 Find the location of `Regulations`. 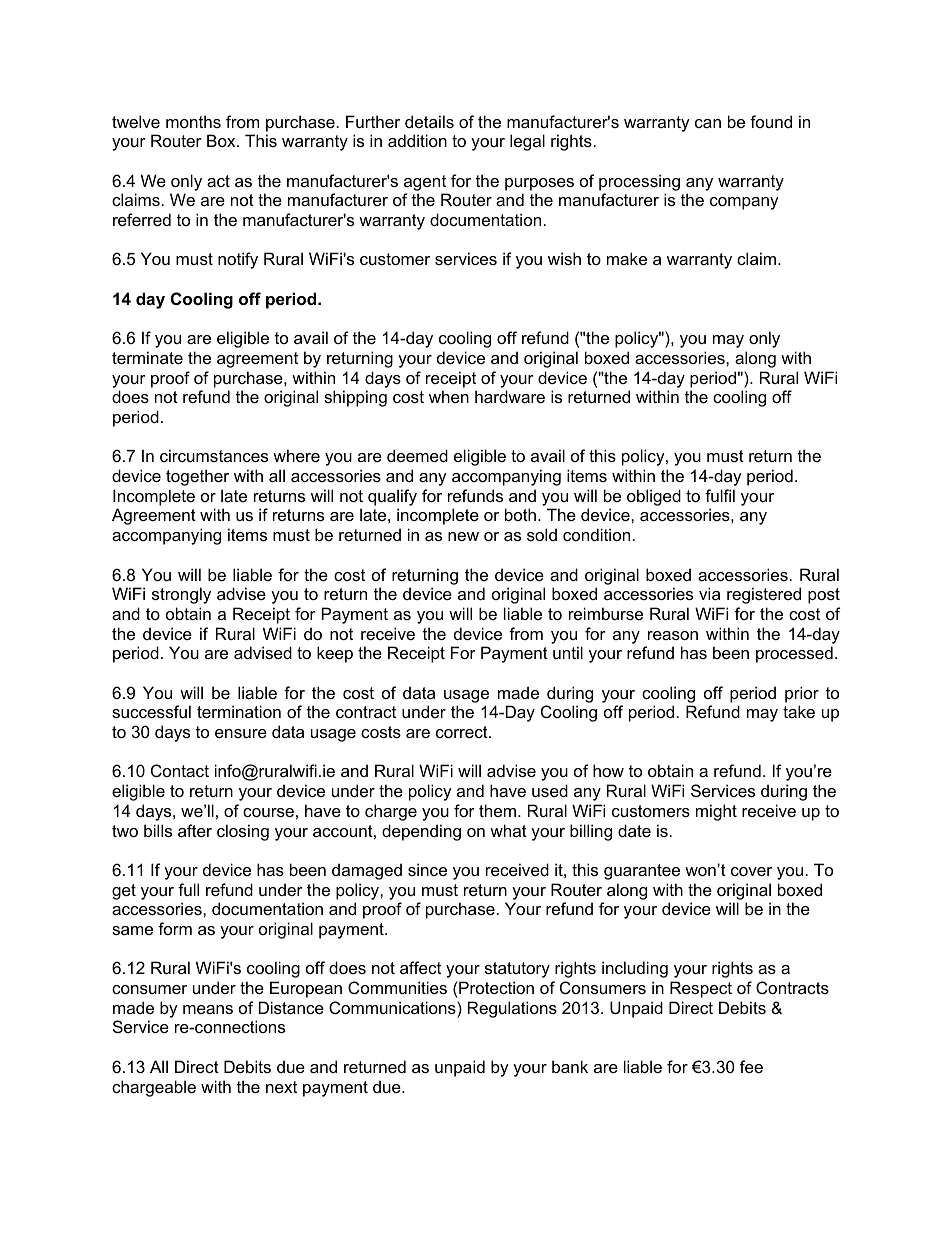

Regulations is located at coordinates (512, 1009).
